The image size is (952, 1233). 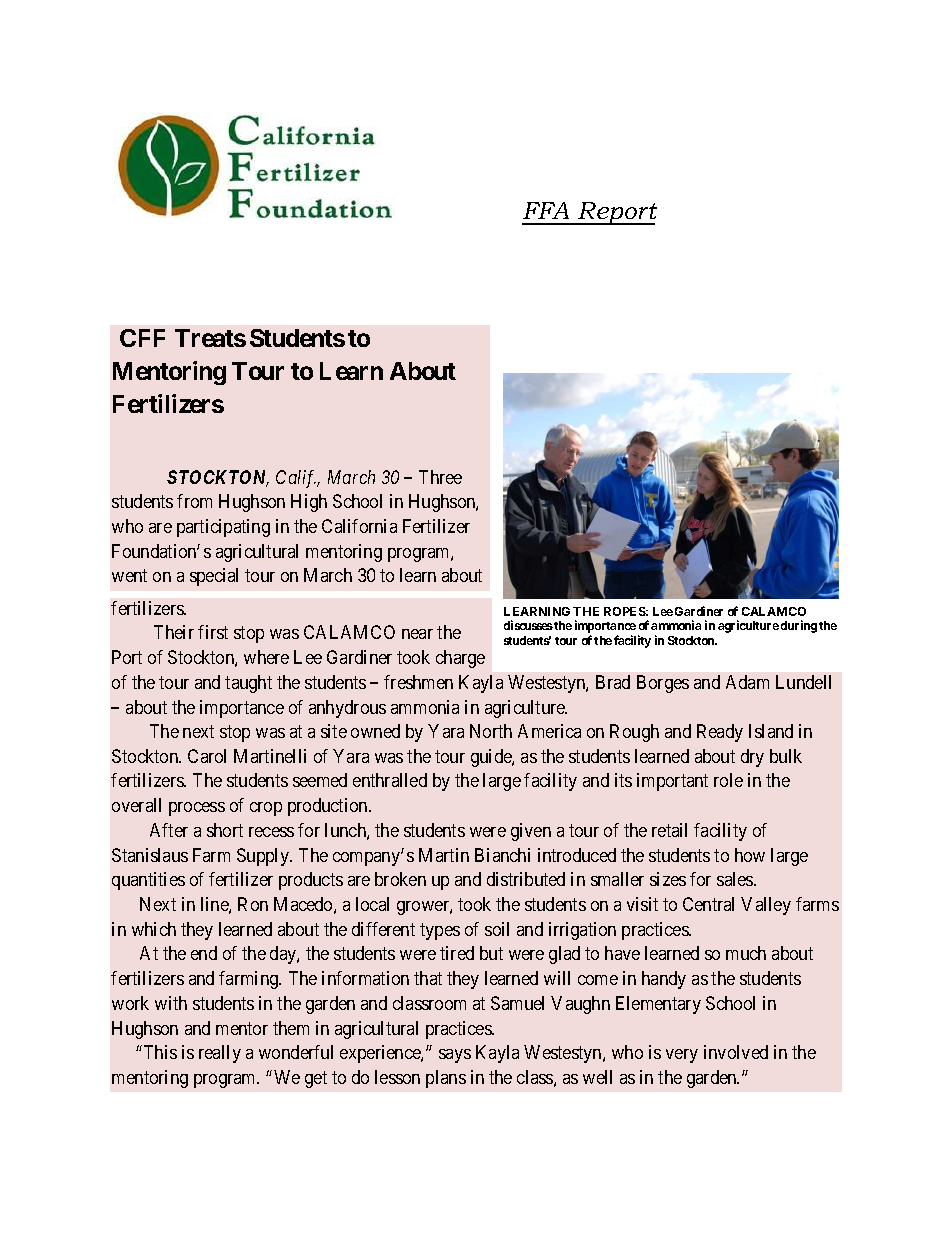 I want to click on CFF, so click(x=142, y=338).
